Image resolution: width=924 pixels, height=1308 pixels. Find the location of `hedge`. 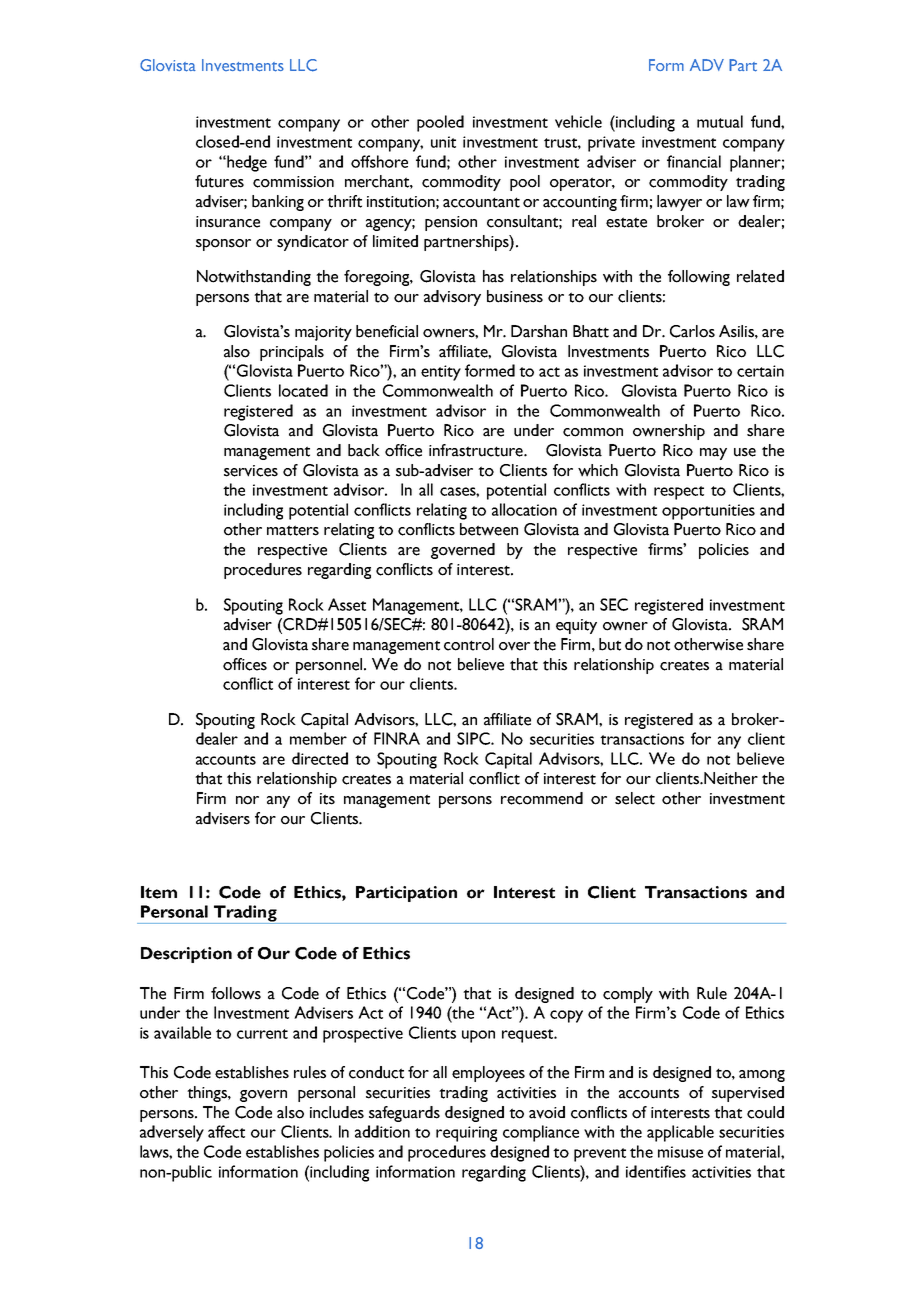

hedge is located at coordinates (246, 163).
